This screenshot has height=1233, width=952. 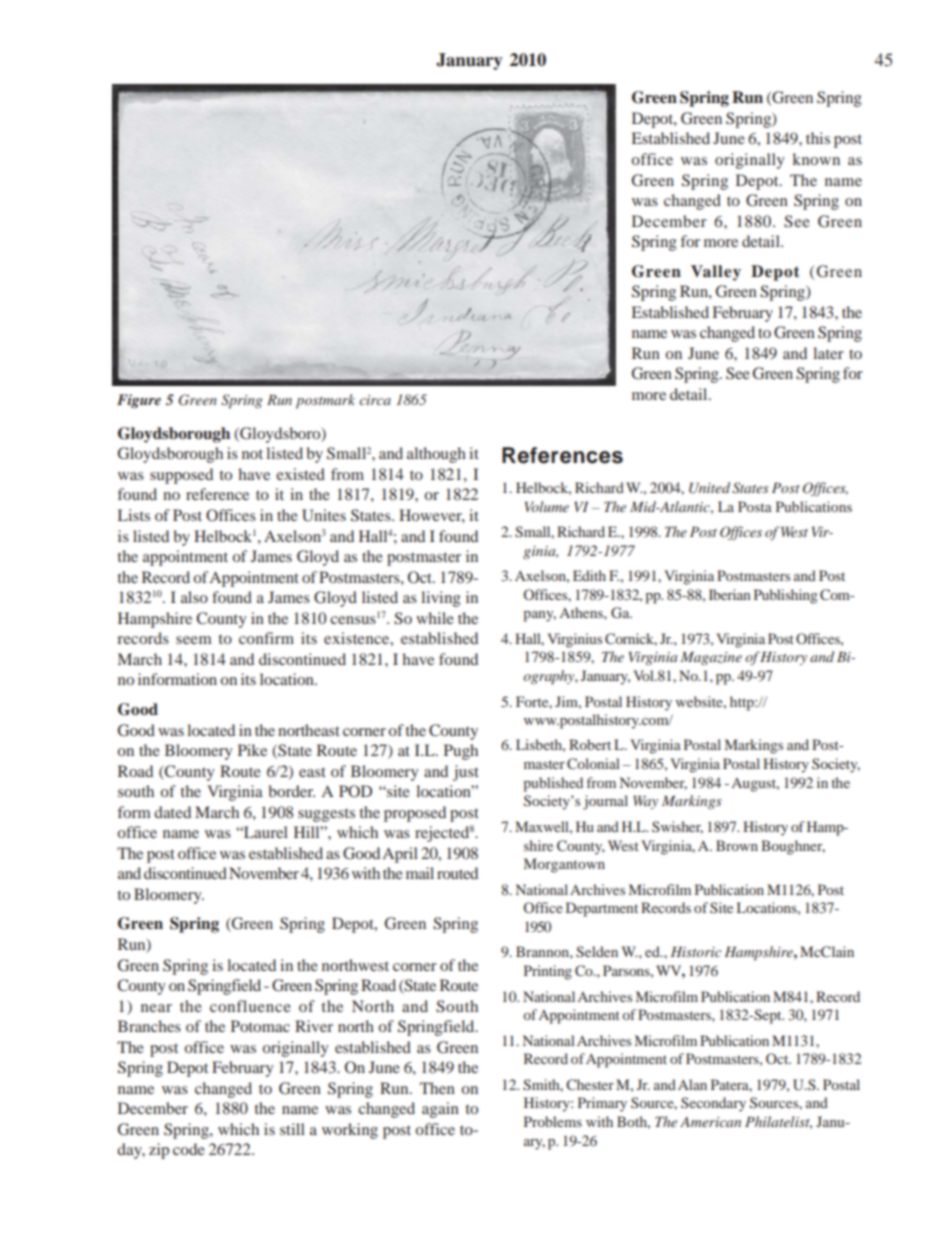 What do you see at coordinates (716, 273) in the screenshot?
I see `Valley` at bounding box center [716, 273].
